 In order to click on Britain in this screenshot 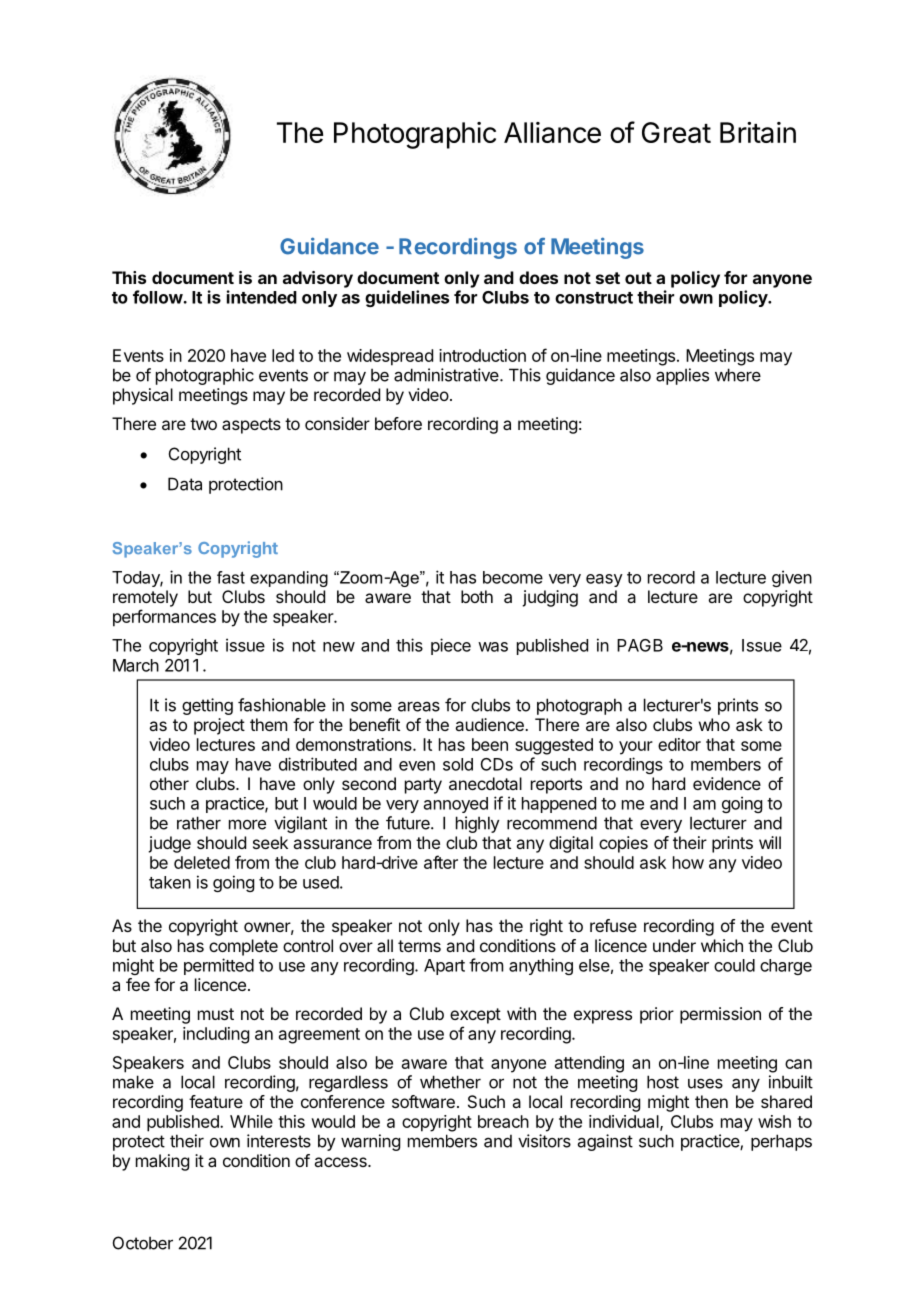, I will do `click(758, 132)`.
